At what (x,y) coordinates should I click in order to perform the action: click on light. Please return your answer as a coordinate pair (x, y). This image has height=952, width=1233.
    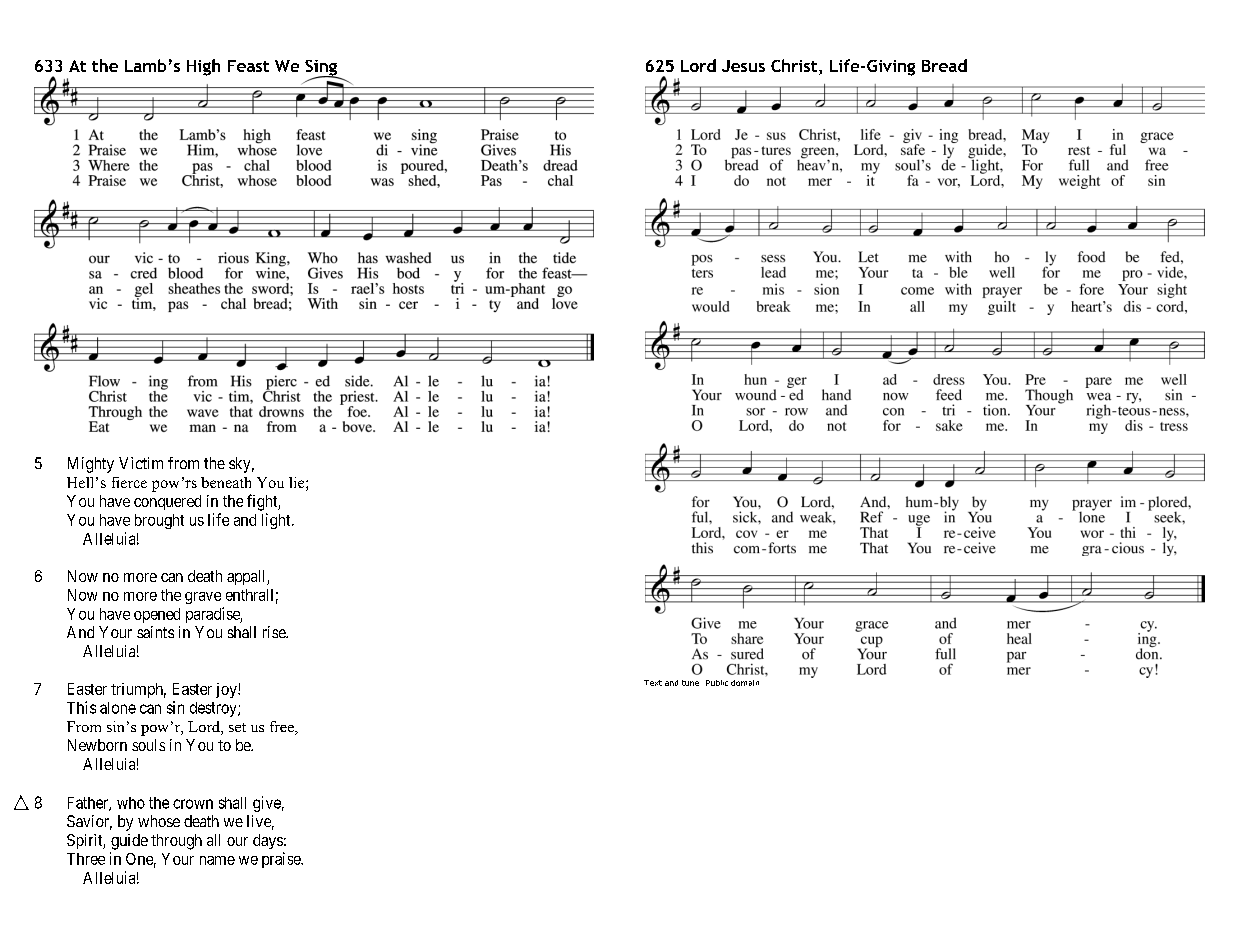
    Looking at the image, I should click on (277, 521).
